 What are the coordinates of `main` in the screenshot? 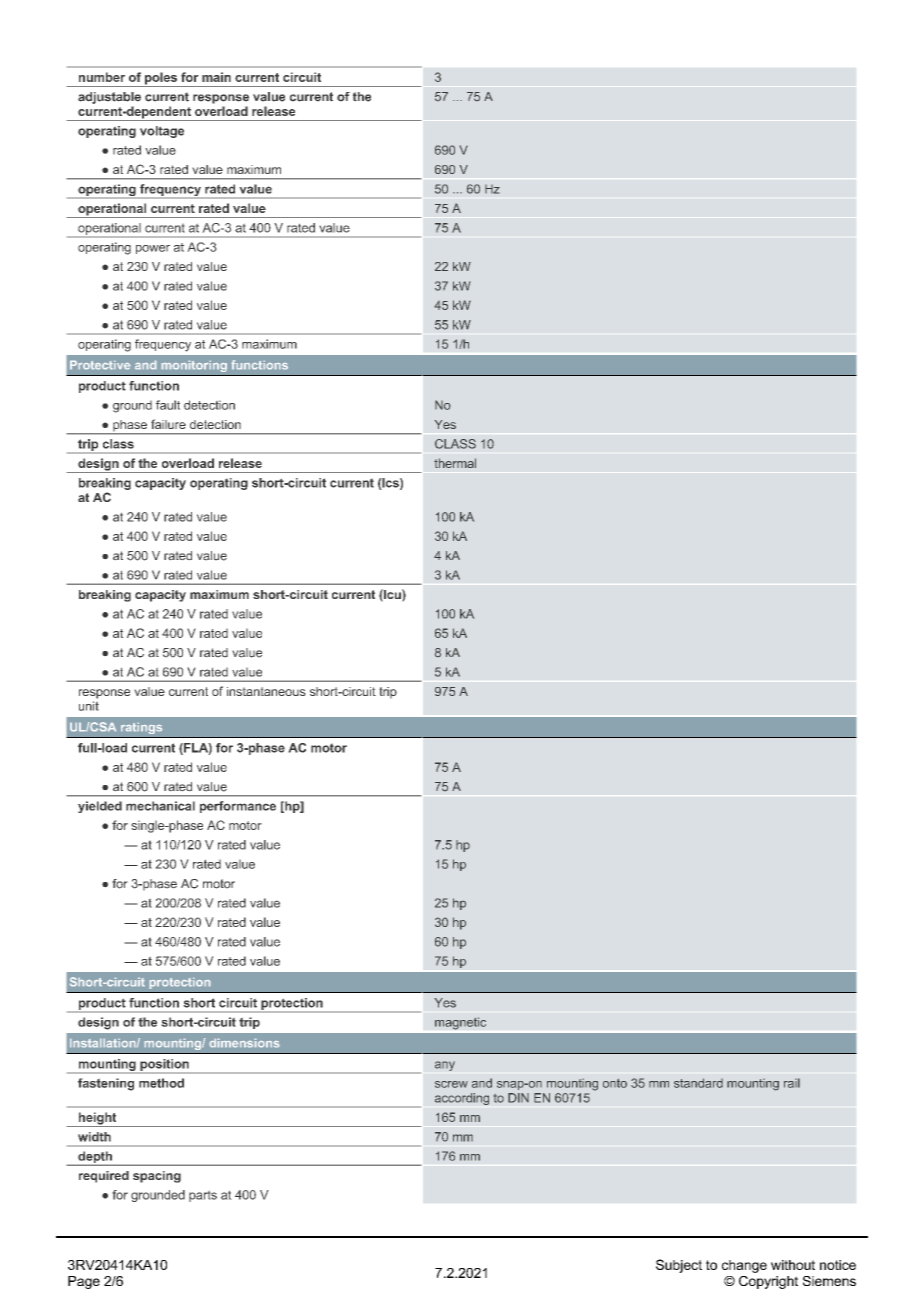 It's located at (216, 77).
